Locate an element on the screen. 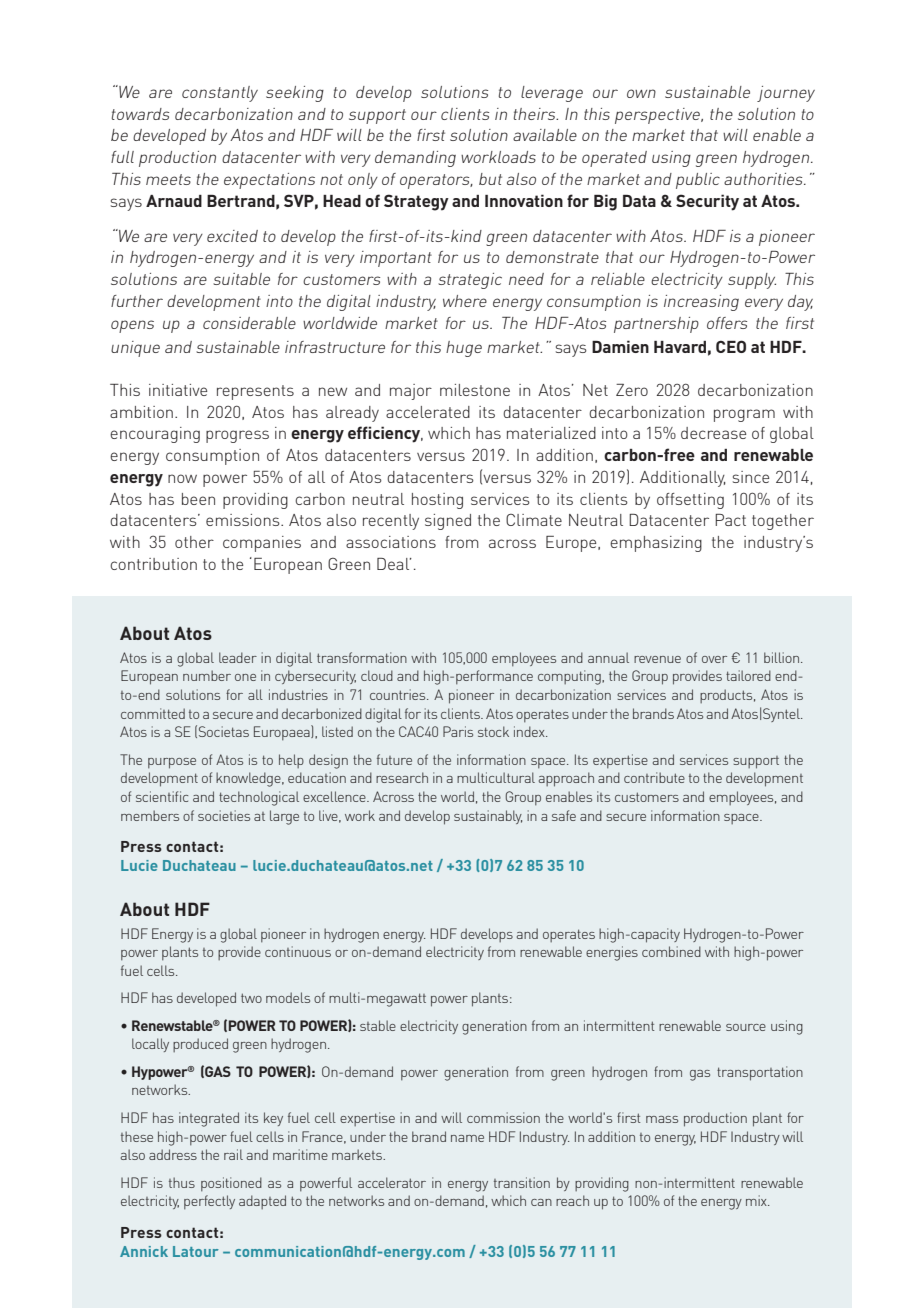 The width and height of the screenshot is (924, 1308). Paris is located at coordinates (458, 731).
